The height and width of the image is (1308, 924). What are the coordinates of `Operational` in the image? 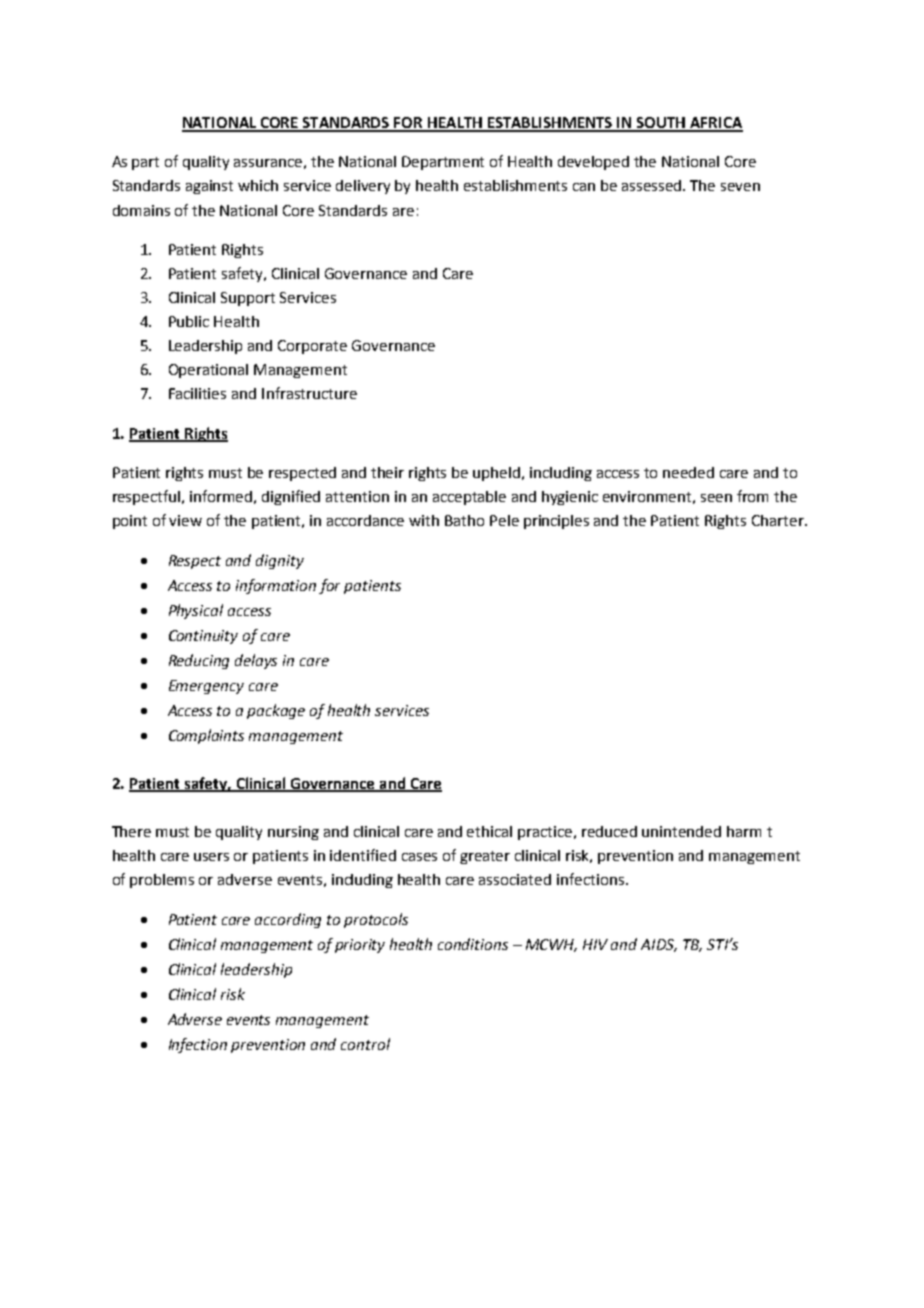 It's located at (208, 371).
